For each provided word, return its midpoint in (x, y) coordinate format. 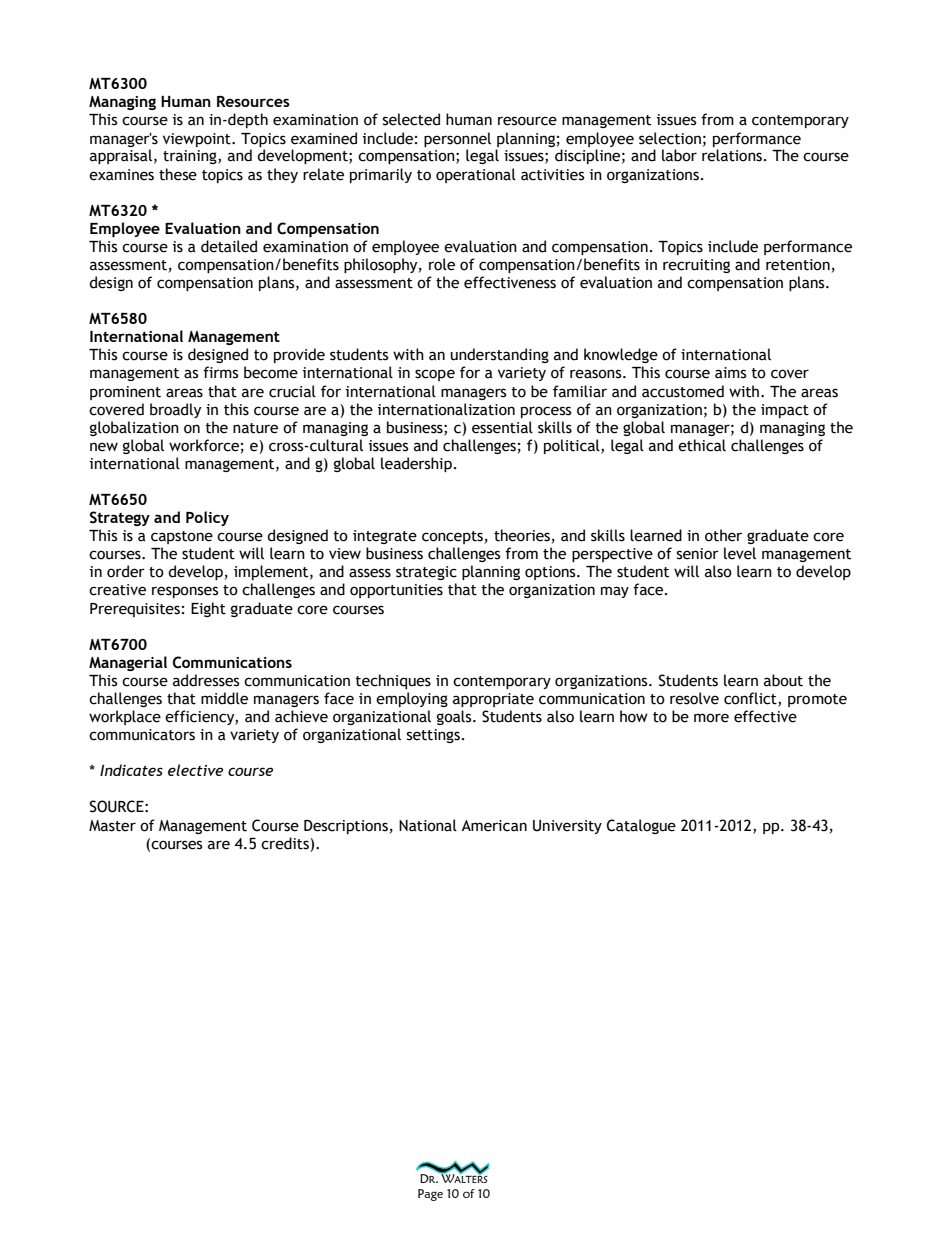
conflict (751, 699)
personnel (457, 139)
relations (732, 155)
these (178, 174)
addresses (206, 680)
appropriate (493, 700)
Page (430, 1195)
